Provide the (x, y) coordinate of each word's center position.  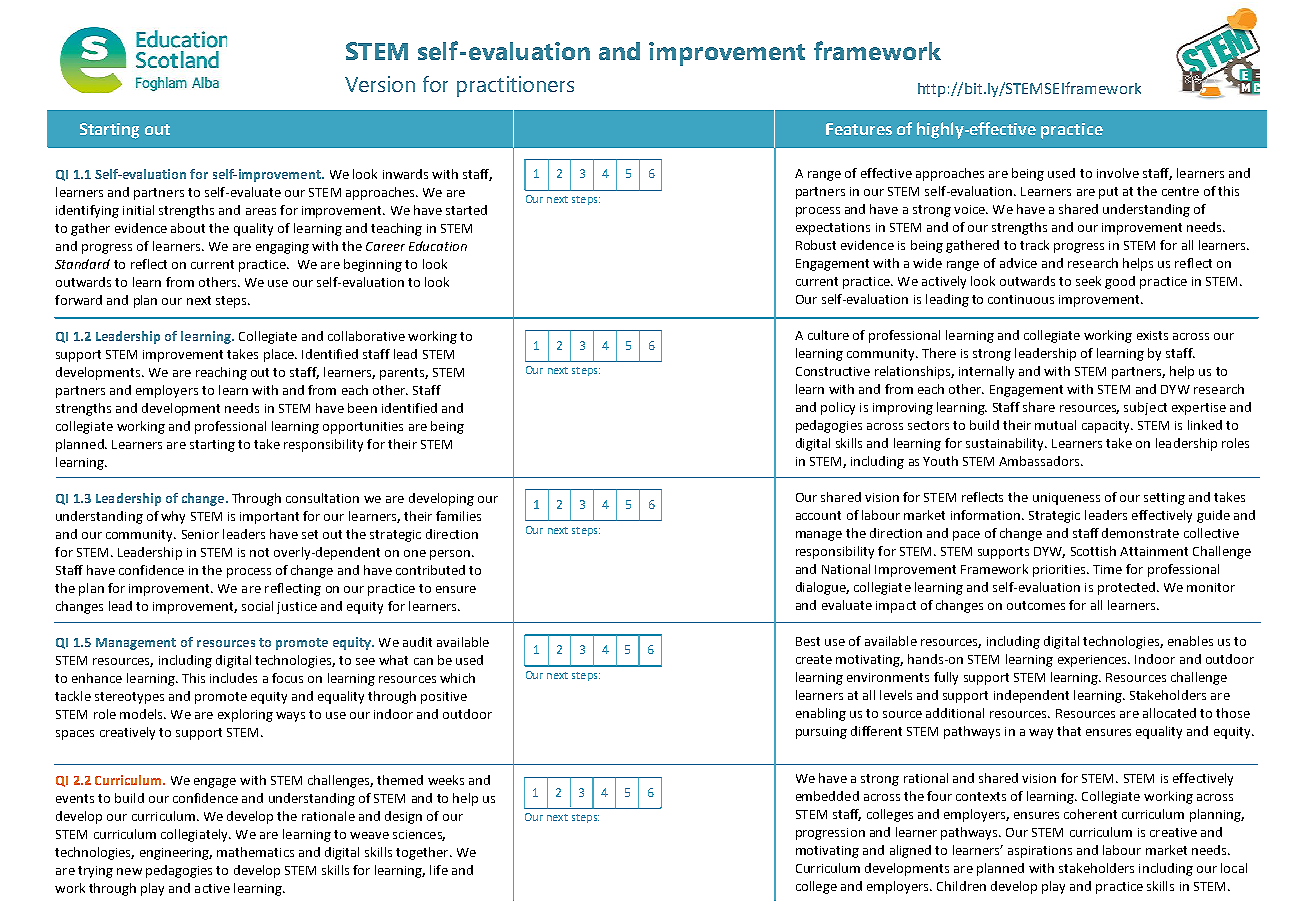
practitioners (515, 86)
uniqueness (1066, 499)
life (439, 870)
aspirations (1040, 852)
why (173, 517)
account (818, 515)
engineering (176, 854)
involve (1118, 173)
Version (380, 84)
